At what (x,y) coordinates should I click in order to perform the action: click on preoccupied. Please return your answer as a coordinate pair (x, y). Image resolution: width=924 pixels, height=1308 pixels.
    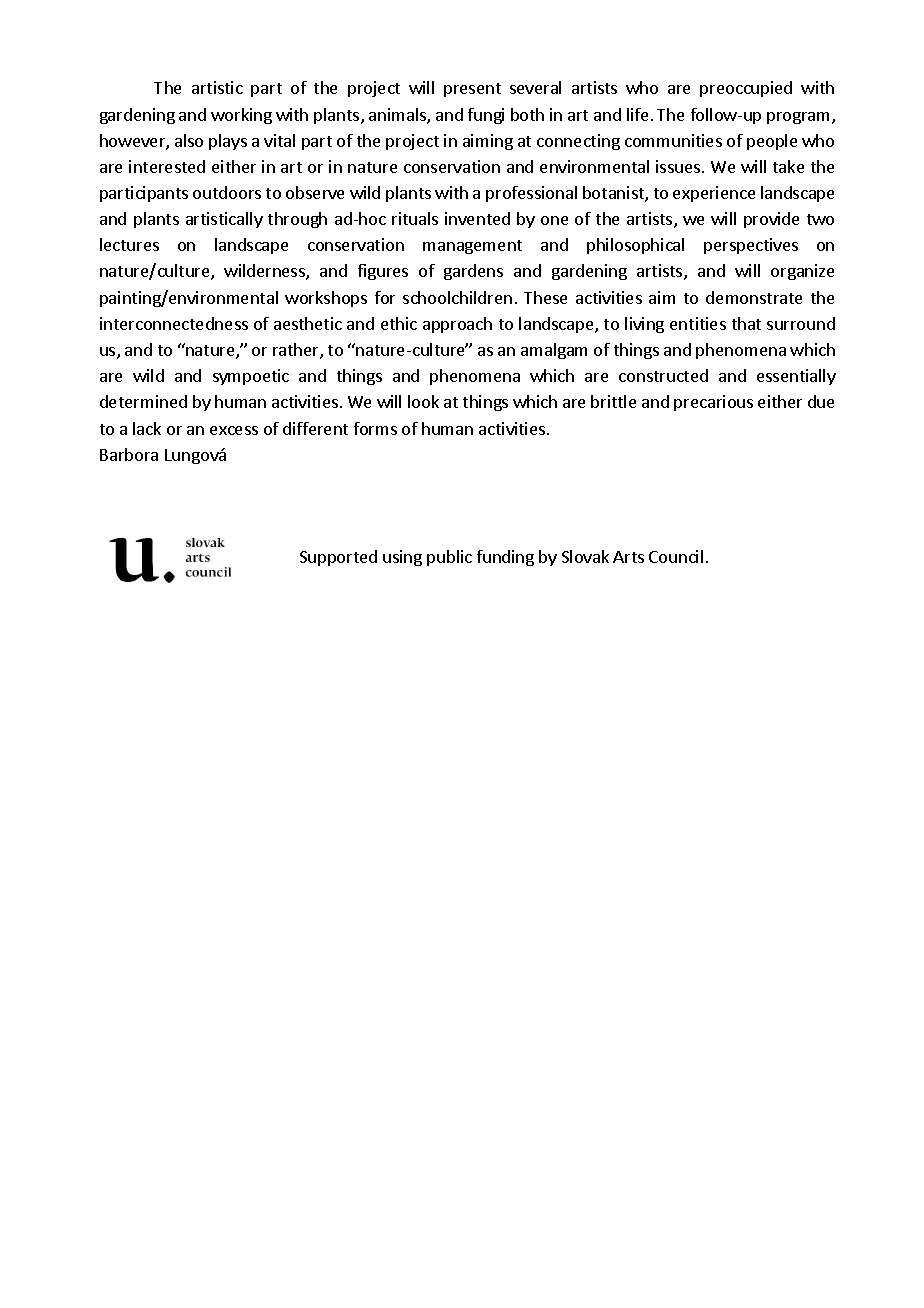
    Looking at the image, I should click on (746, 89).
